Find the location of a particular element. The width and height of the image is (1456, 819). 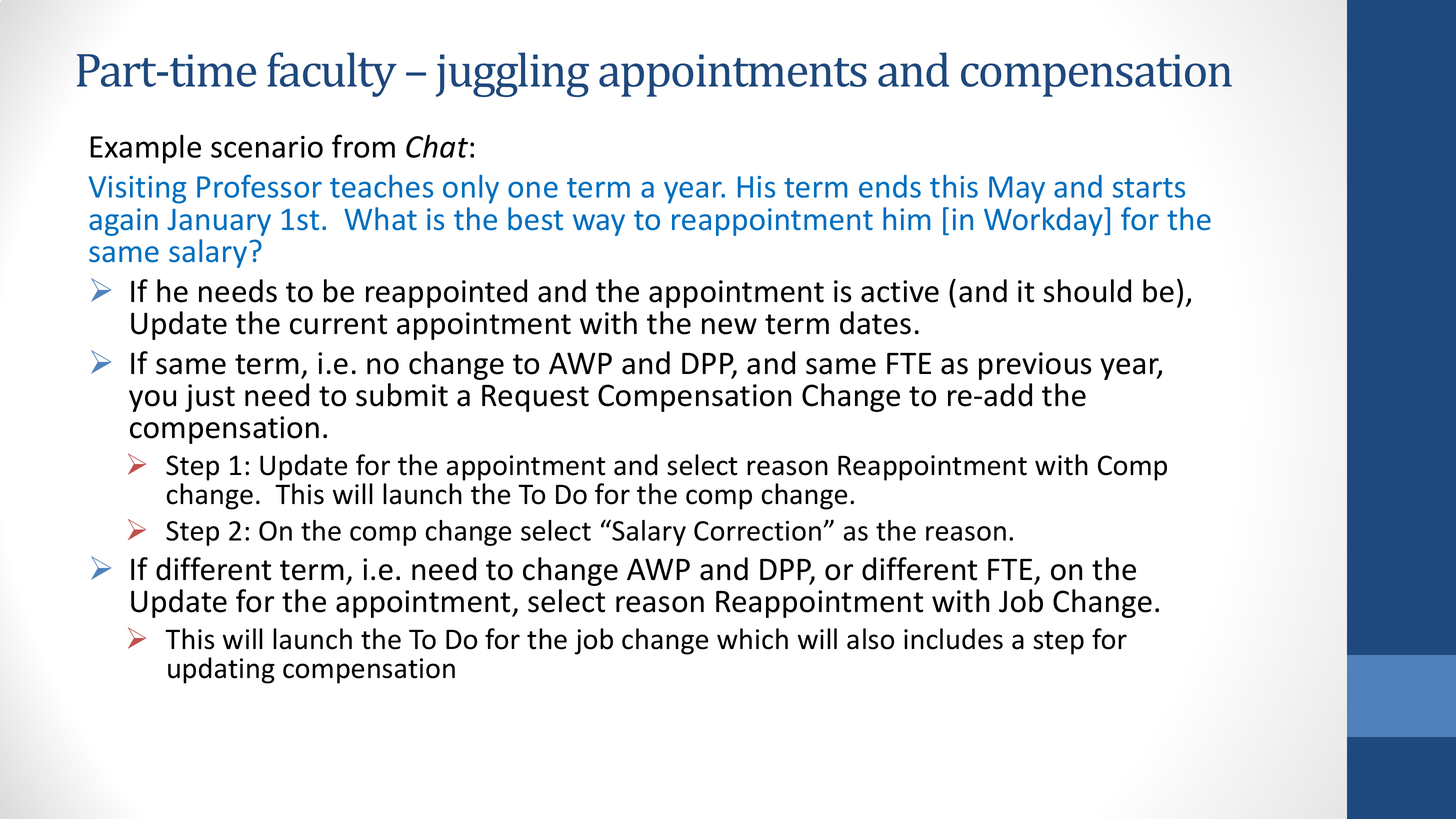

should is located at coordinates (1087, 291).
